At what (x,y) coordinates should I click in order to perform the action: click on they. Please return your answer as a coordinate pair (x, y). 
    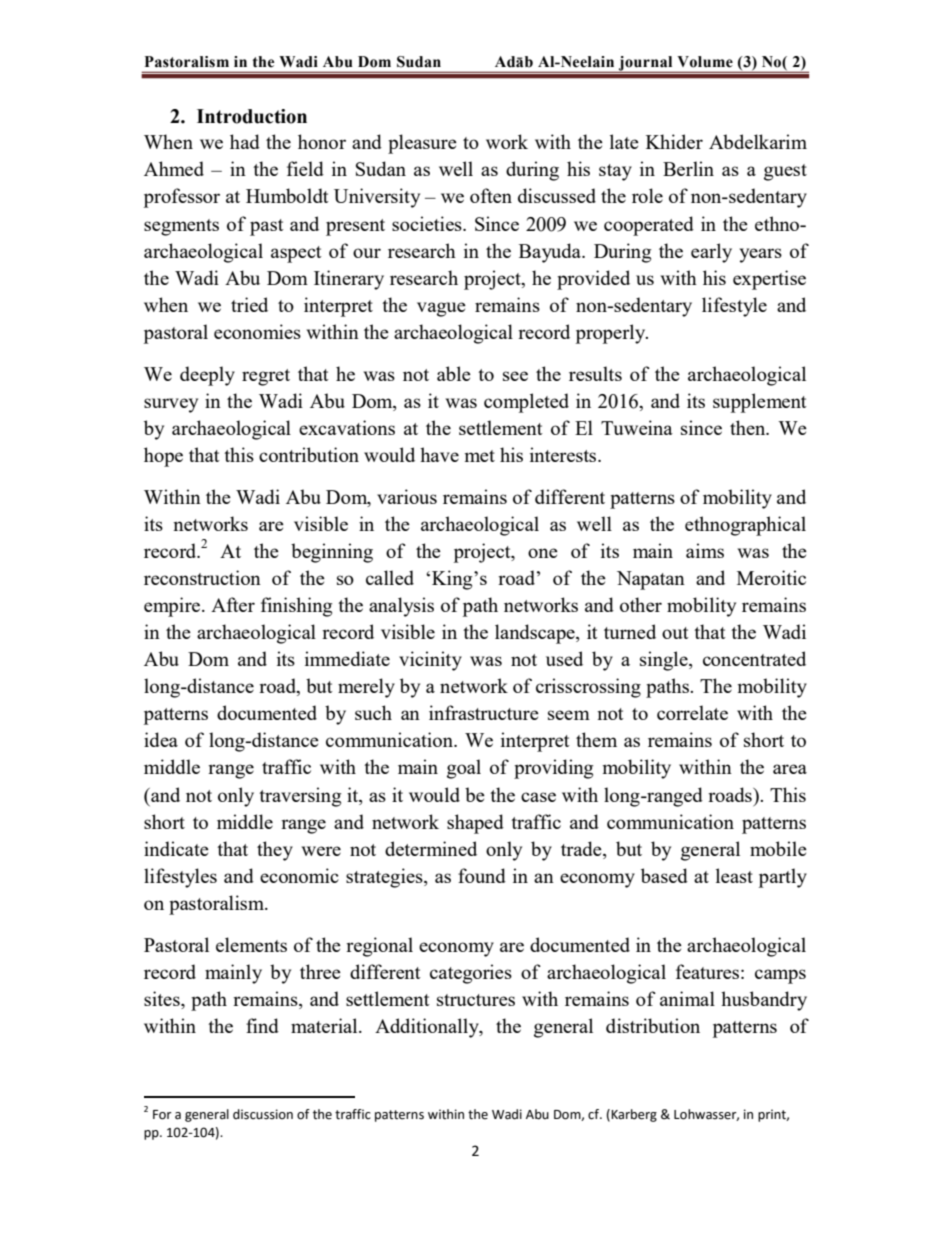
    Looking at the image, I should click on (275, 851).
